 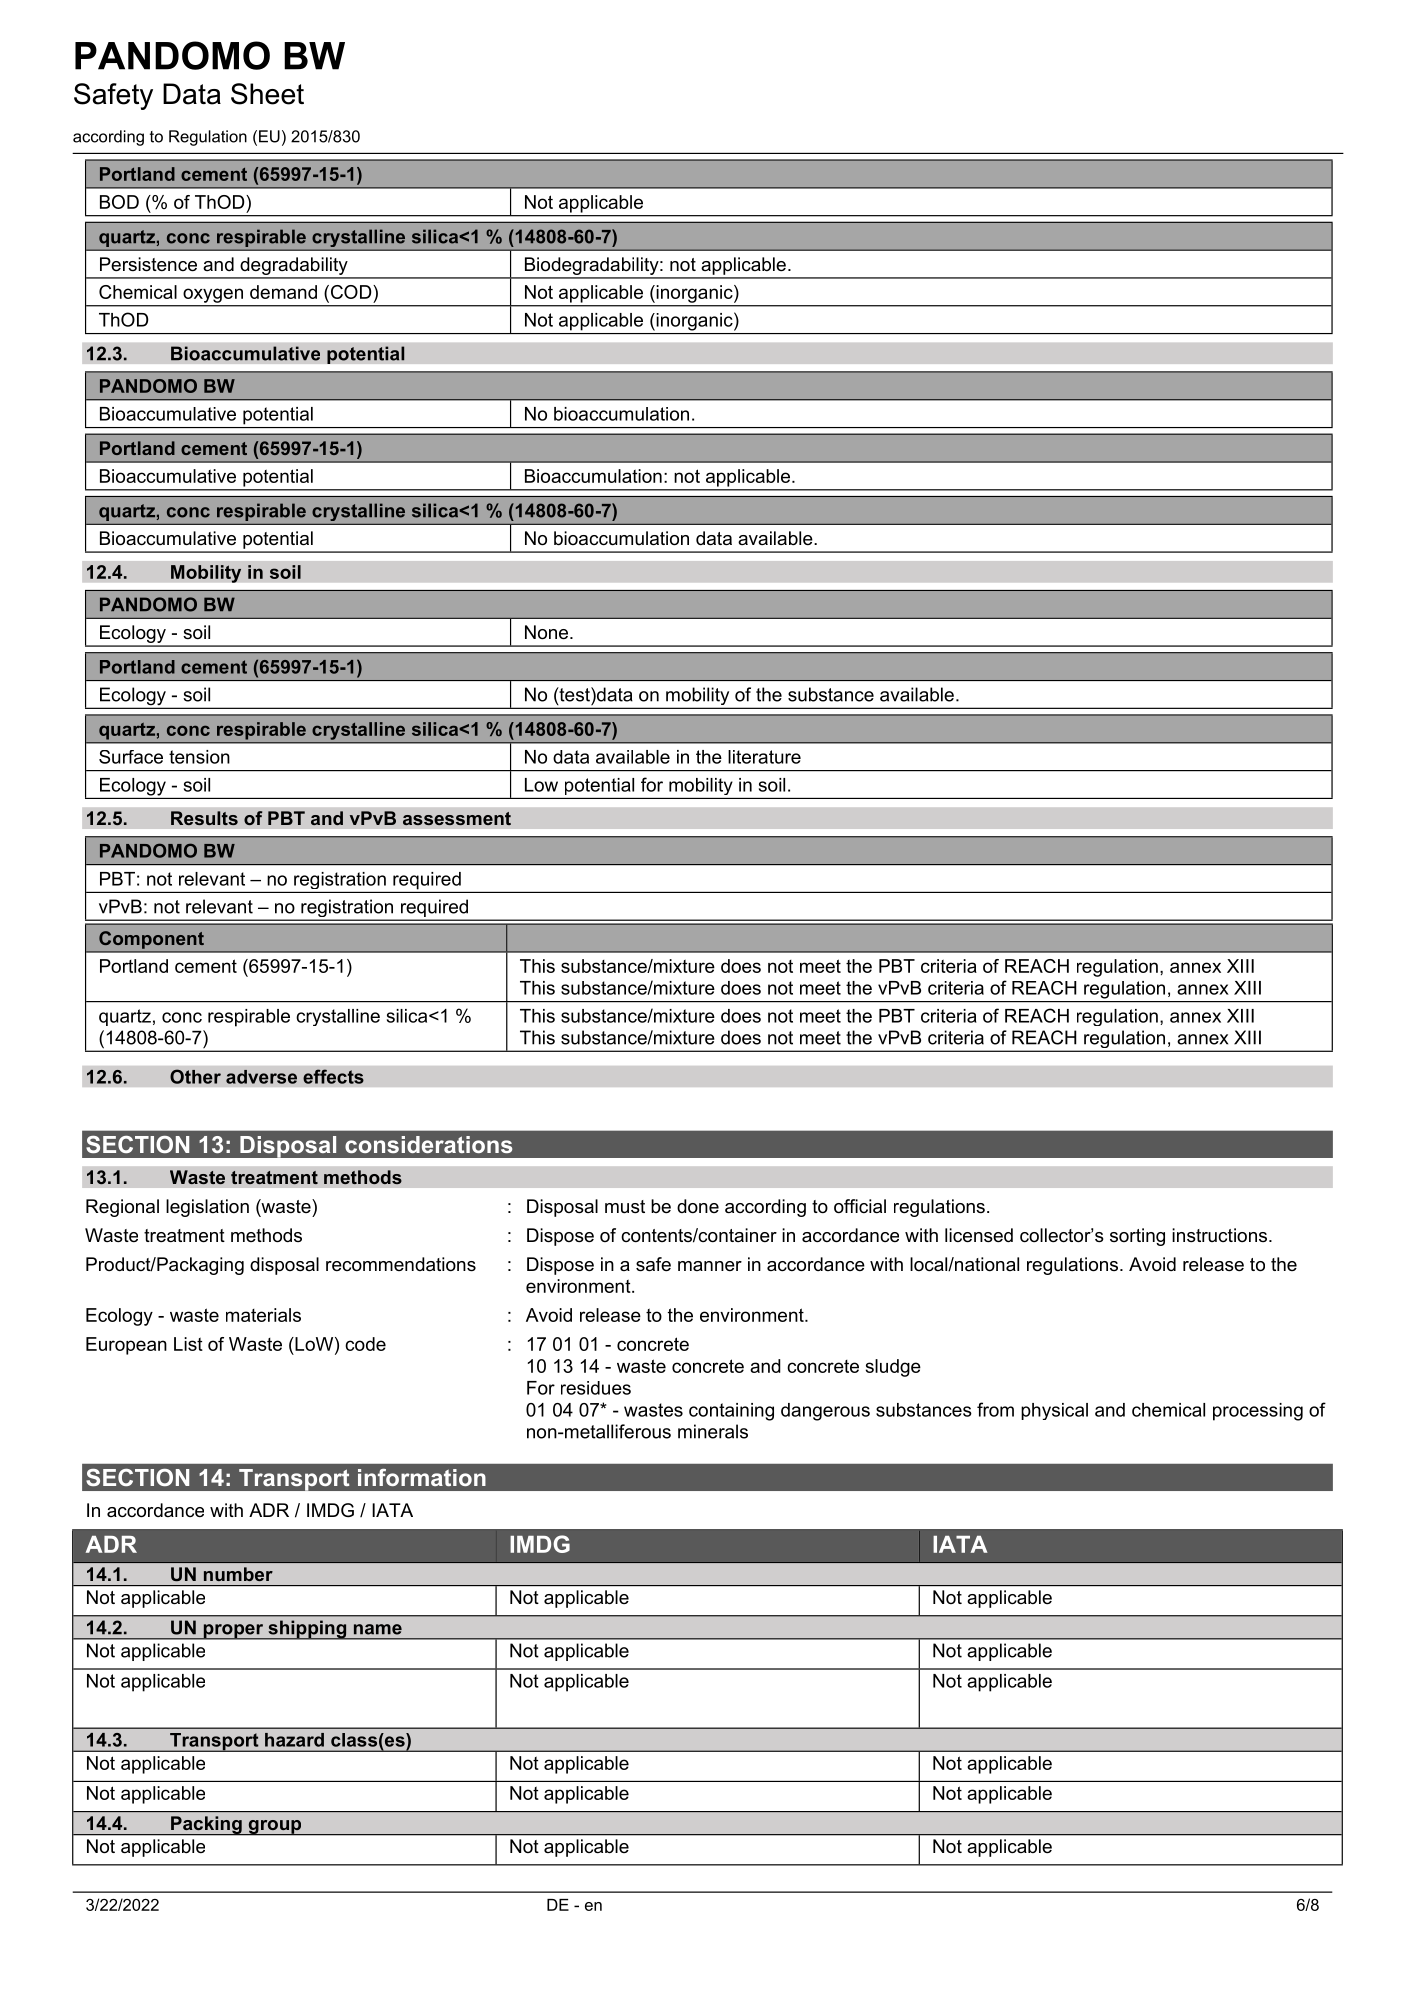 What do you see at coordinates (267, 94) in the document?
I see `Sheet` at bounding box center [267, 94].
